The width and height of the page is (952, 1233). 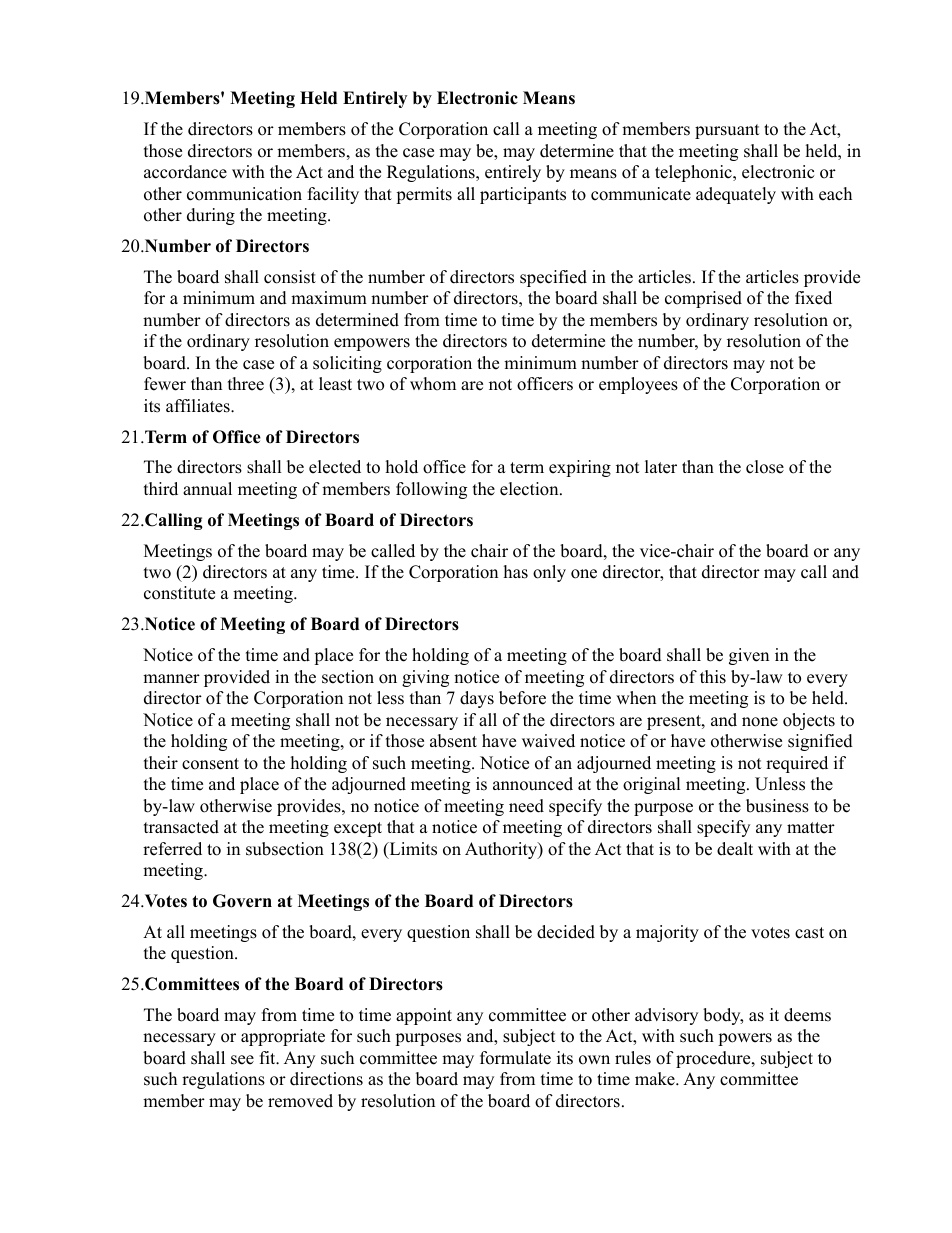 I want to click on pursuant, so click(x=727, y=131).
